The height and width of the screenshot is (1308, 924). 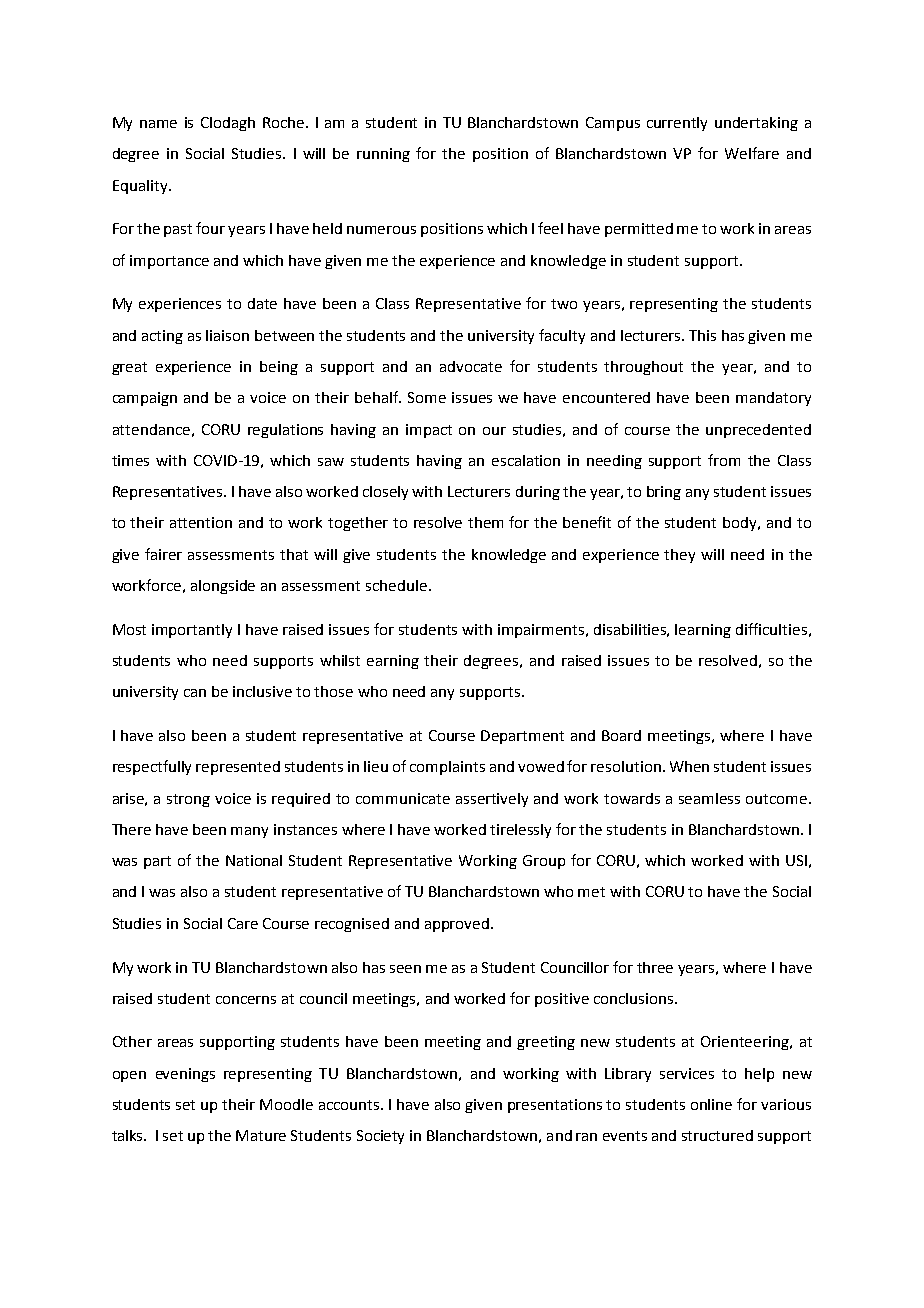 What do you see at coordinates (752, 153) in the screenshot?
I see `Welfare` at bounding box center [752, 153].
